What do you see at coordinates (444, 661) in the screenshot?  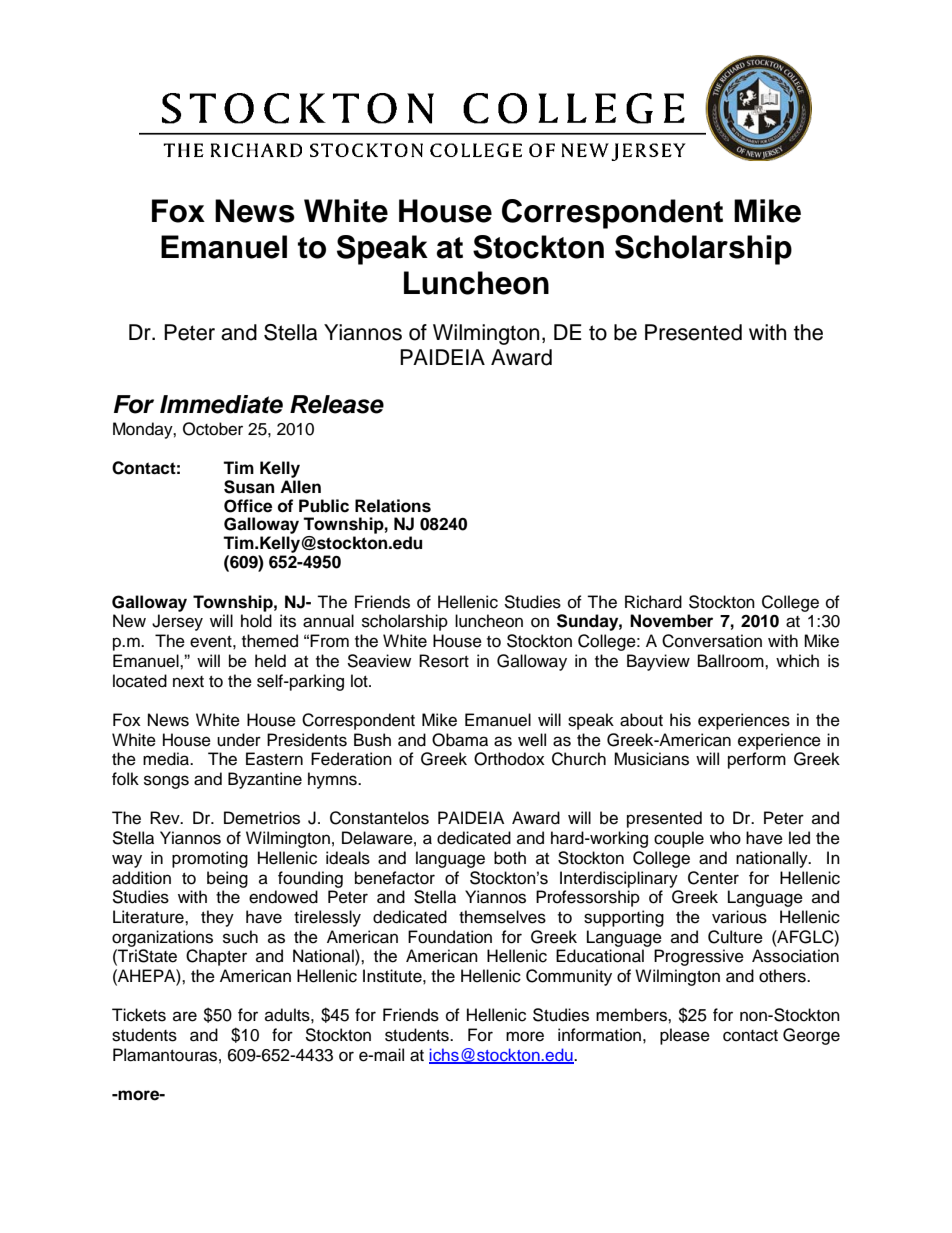 I see `Resort` at bounding box center [444, 661].
